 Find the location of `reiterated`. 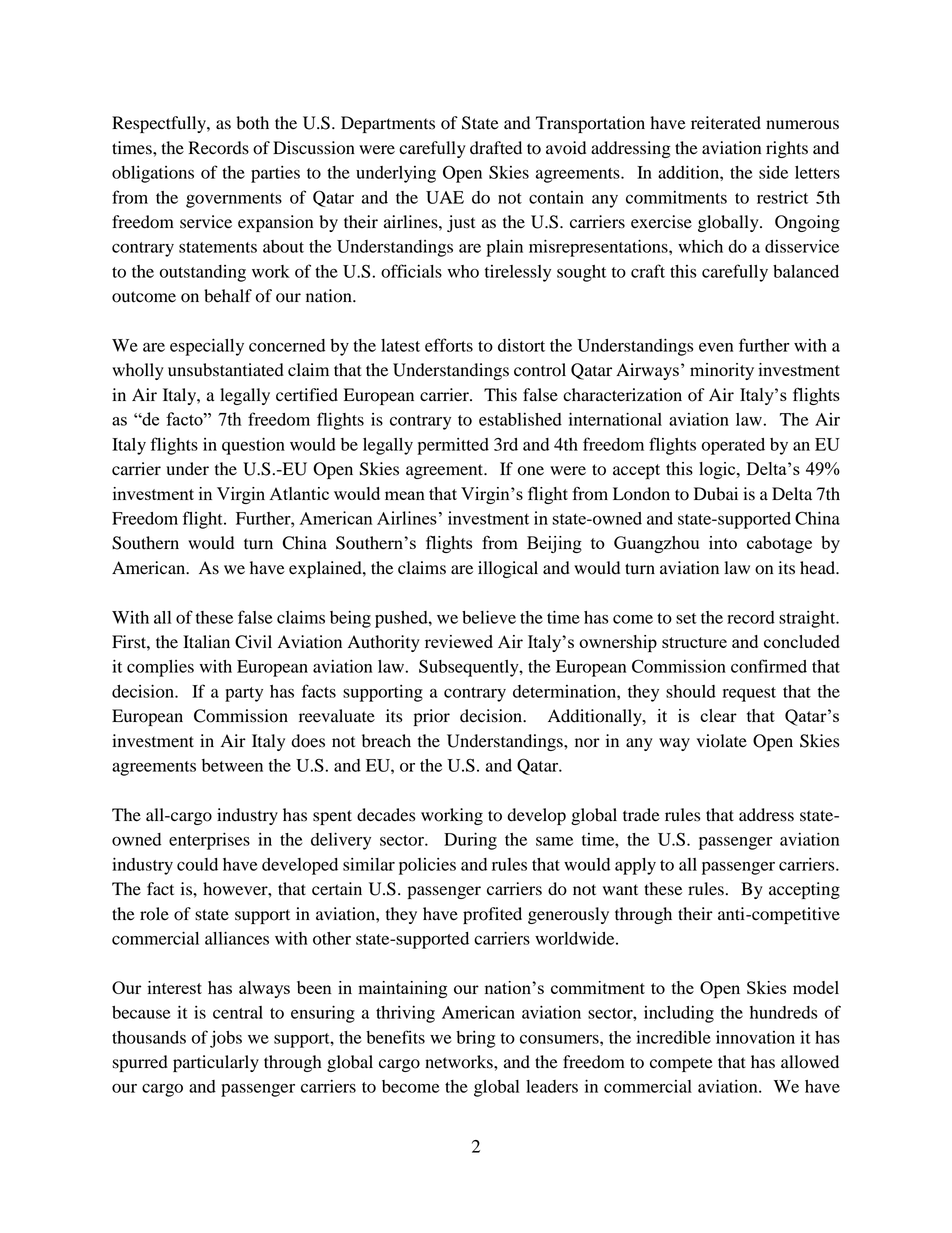

reiterated is located at coordinates (726, 123).
